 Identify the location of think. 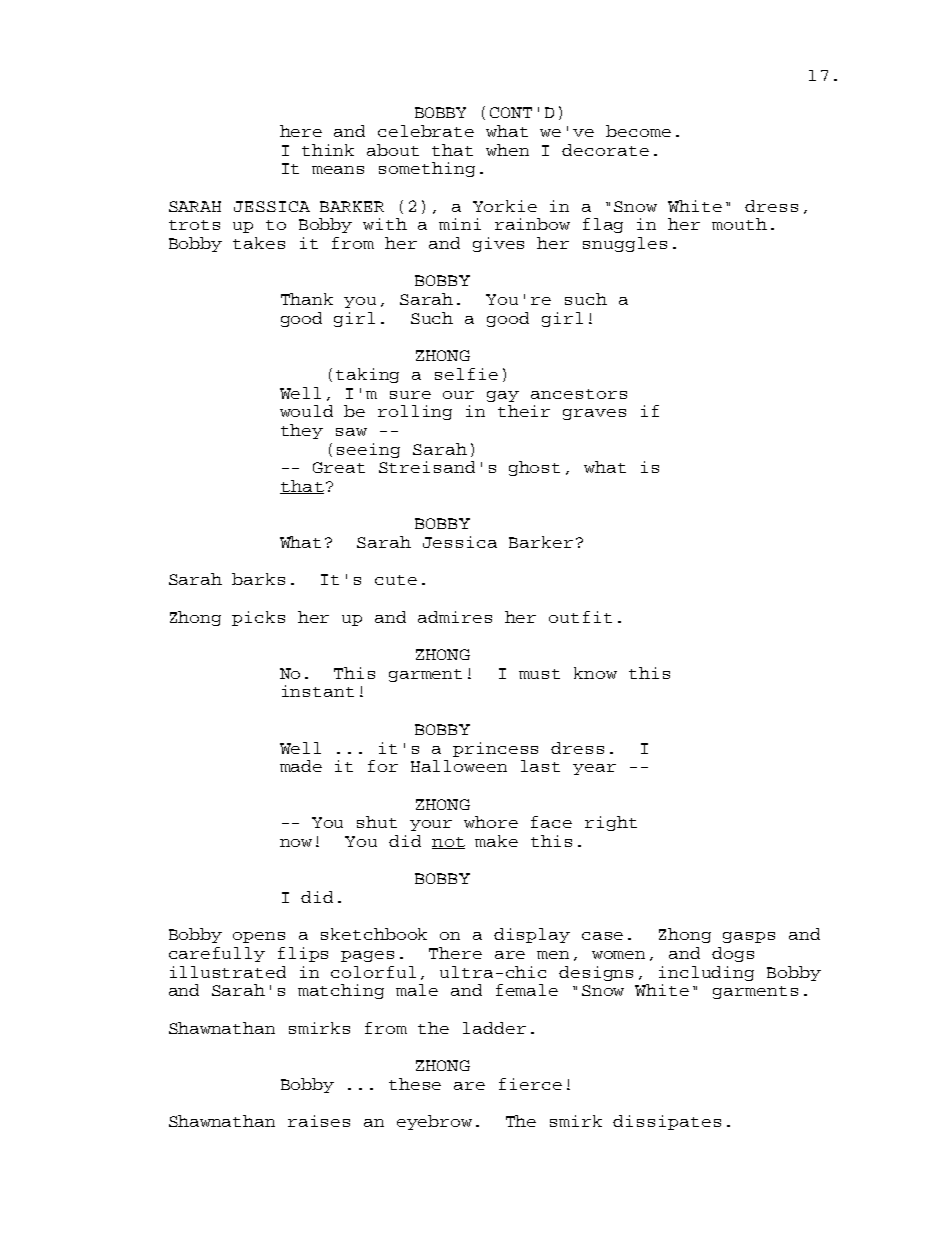
(328, 150).
